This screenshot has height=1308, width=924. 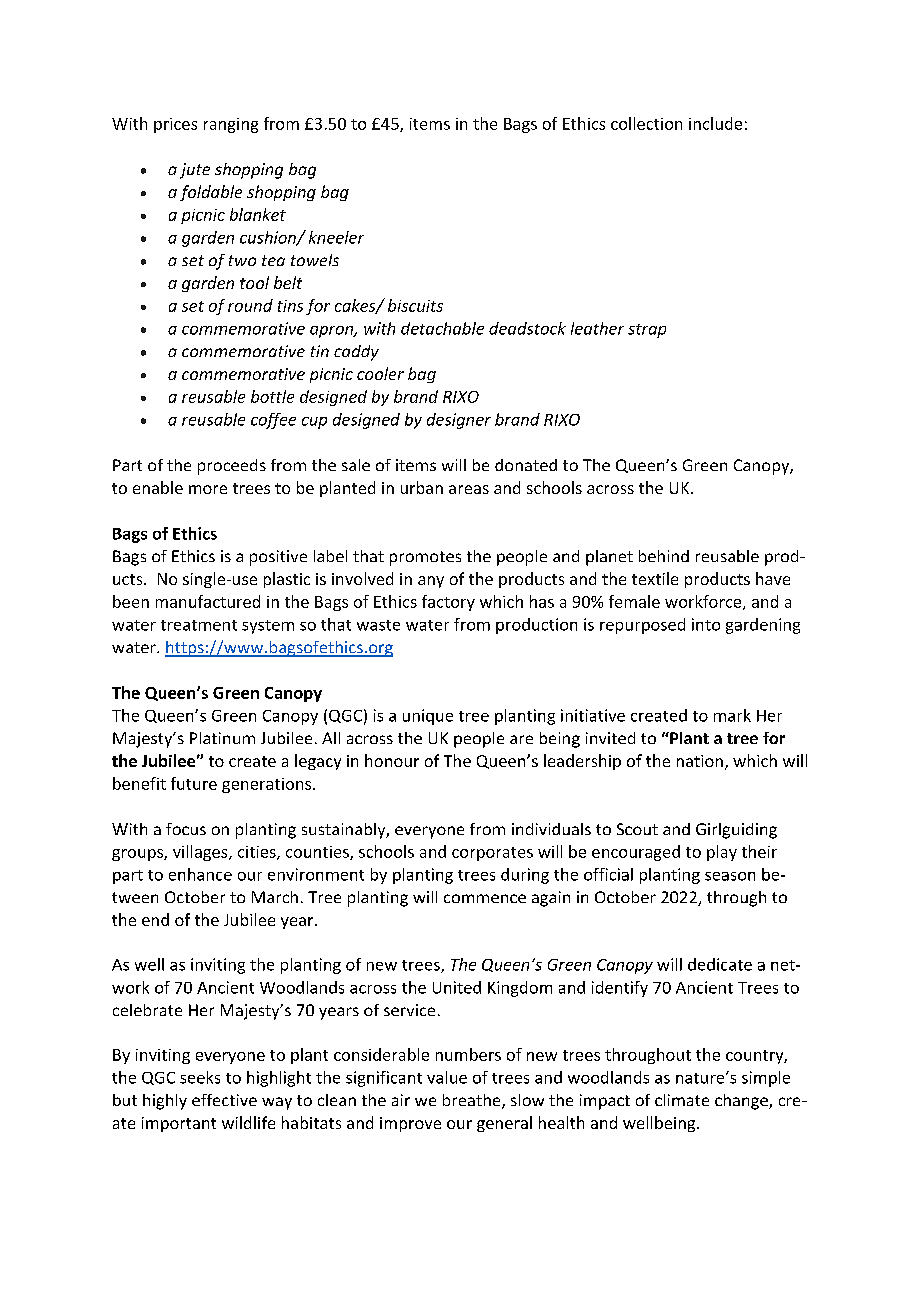 I want to click on into, so click(x=706, y=624).
